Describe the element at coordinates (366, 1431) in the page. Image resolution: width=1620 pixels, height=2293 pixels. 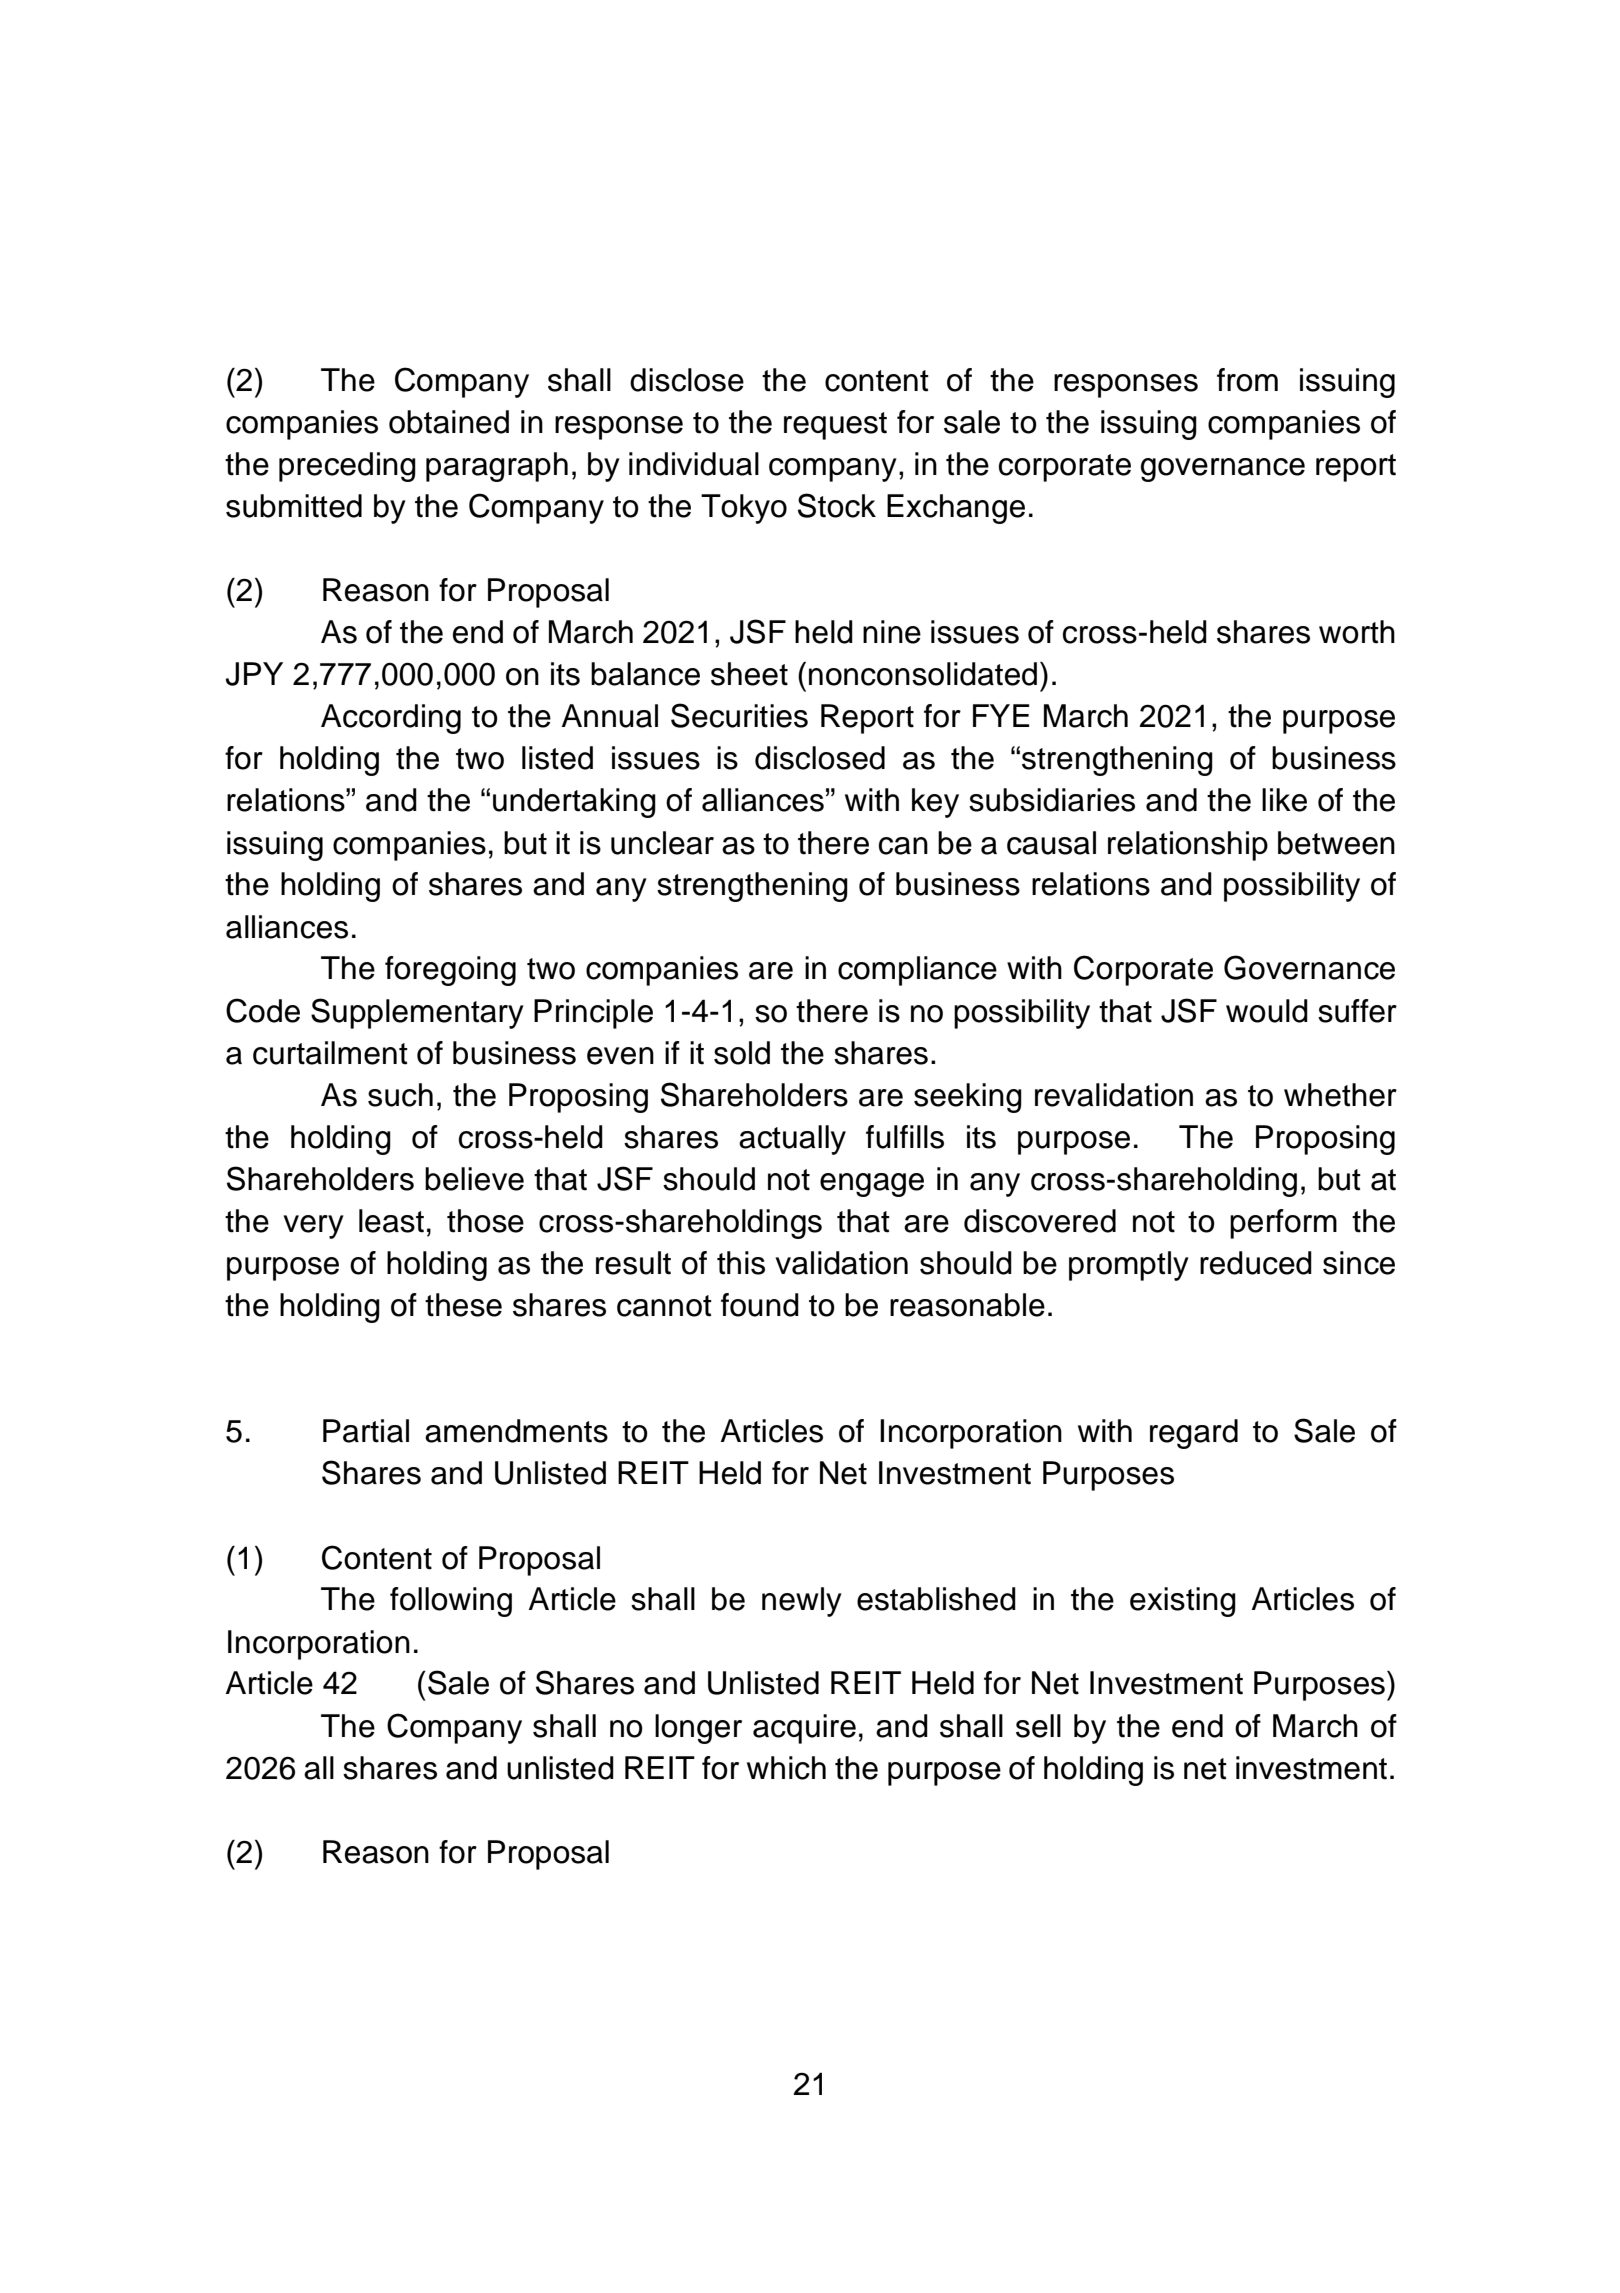
I see `Partial` at that location.
